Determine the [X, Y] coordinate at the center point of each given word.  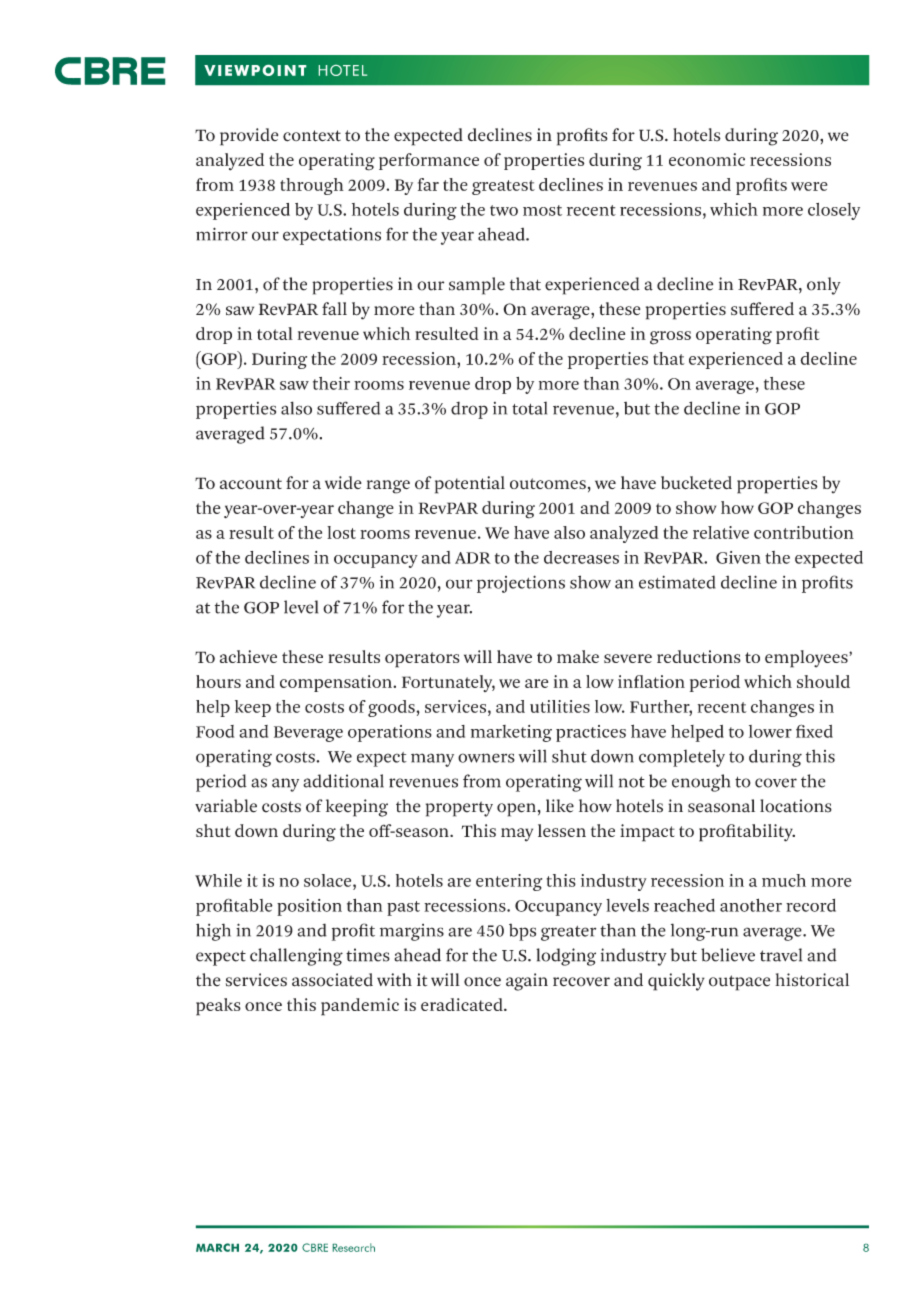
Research [354, 1247]
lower [770, 731]
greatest [503, 187]
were [809, 186]
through [312, 186]
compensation [337, 683]
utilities [560, 706]
